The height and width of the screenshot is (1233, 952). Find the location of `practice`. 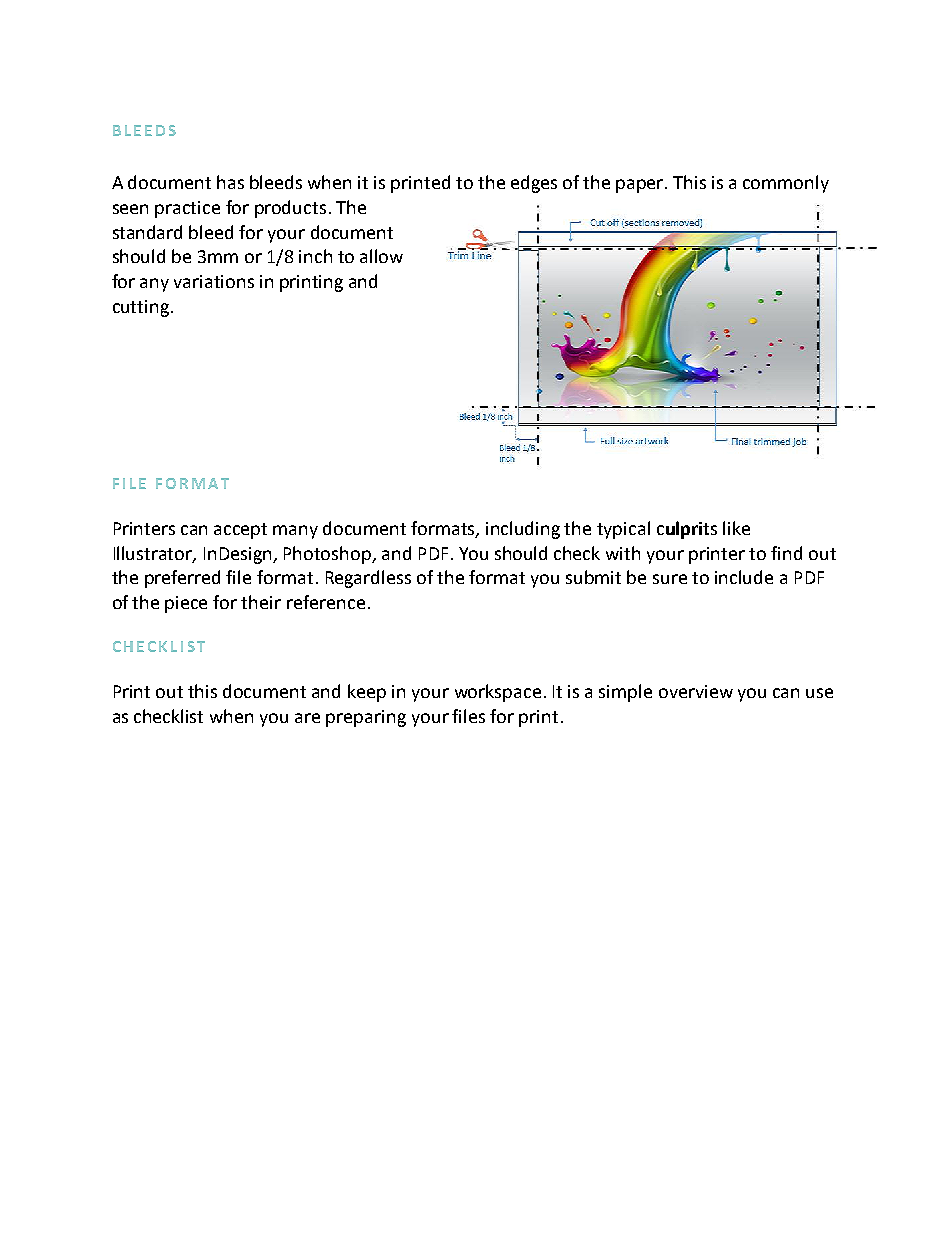

practice is located at coordinates (187, 209).
